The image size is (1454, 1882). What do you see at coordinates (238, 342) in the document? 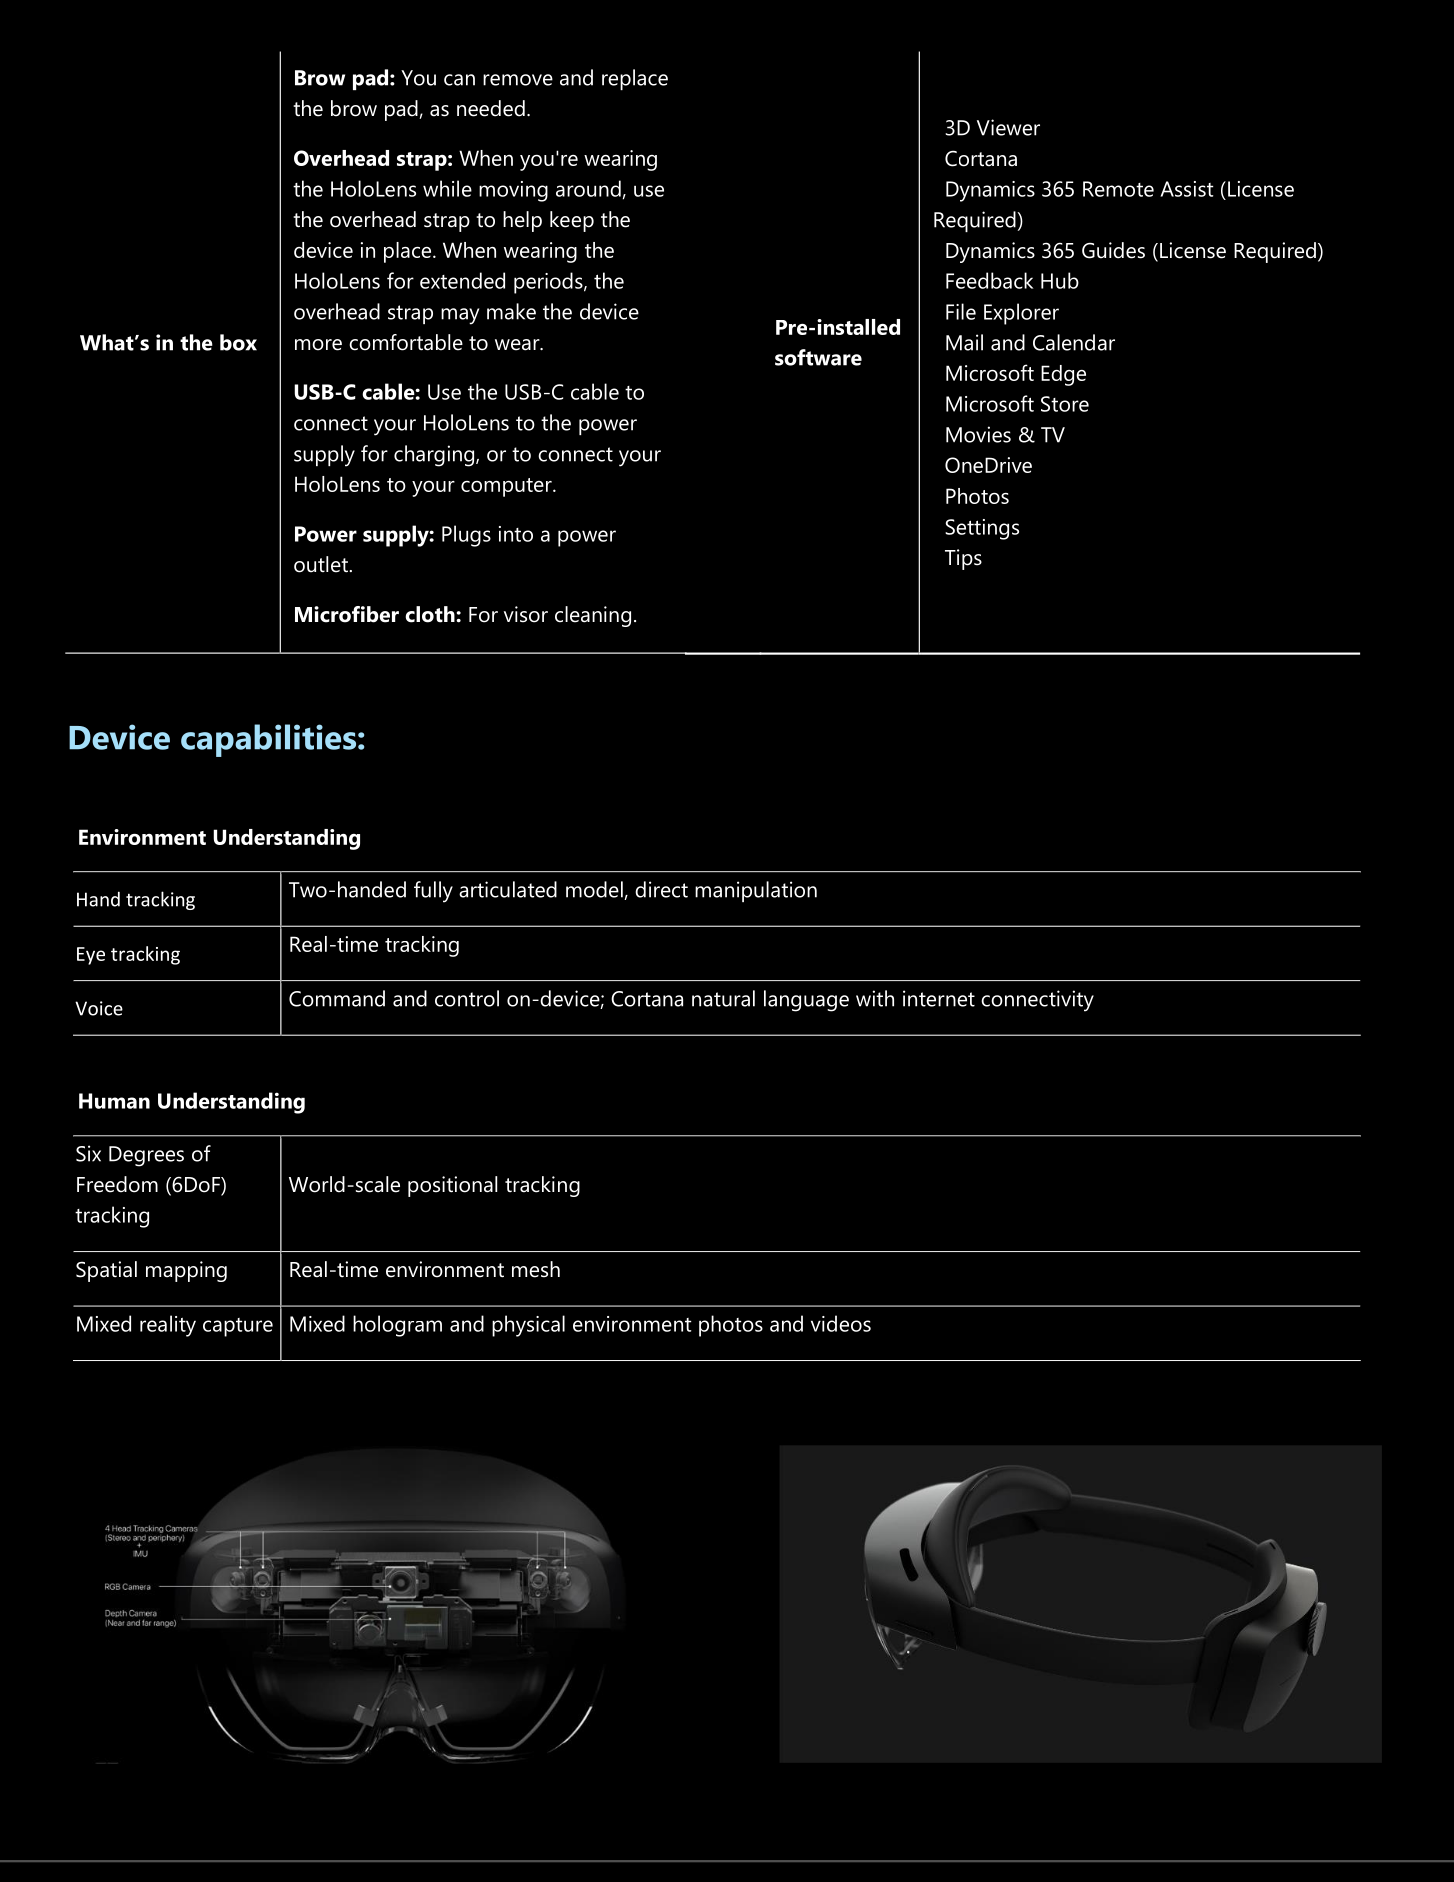
I see `box` at bounding box center [238, 342].
